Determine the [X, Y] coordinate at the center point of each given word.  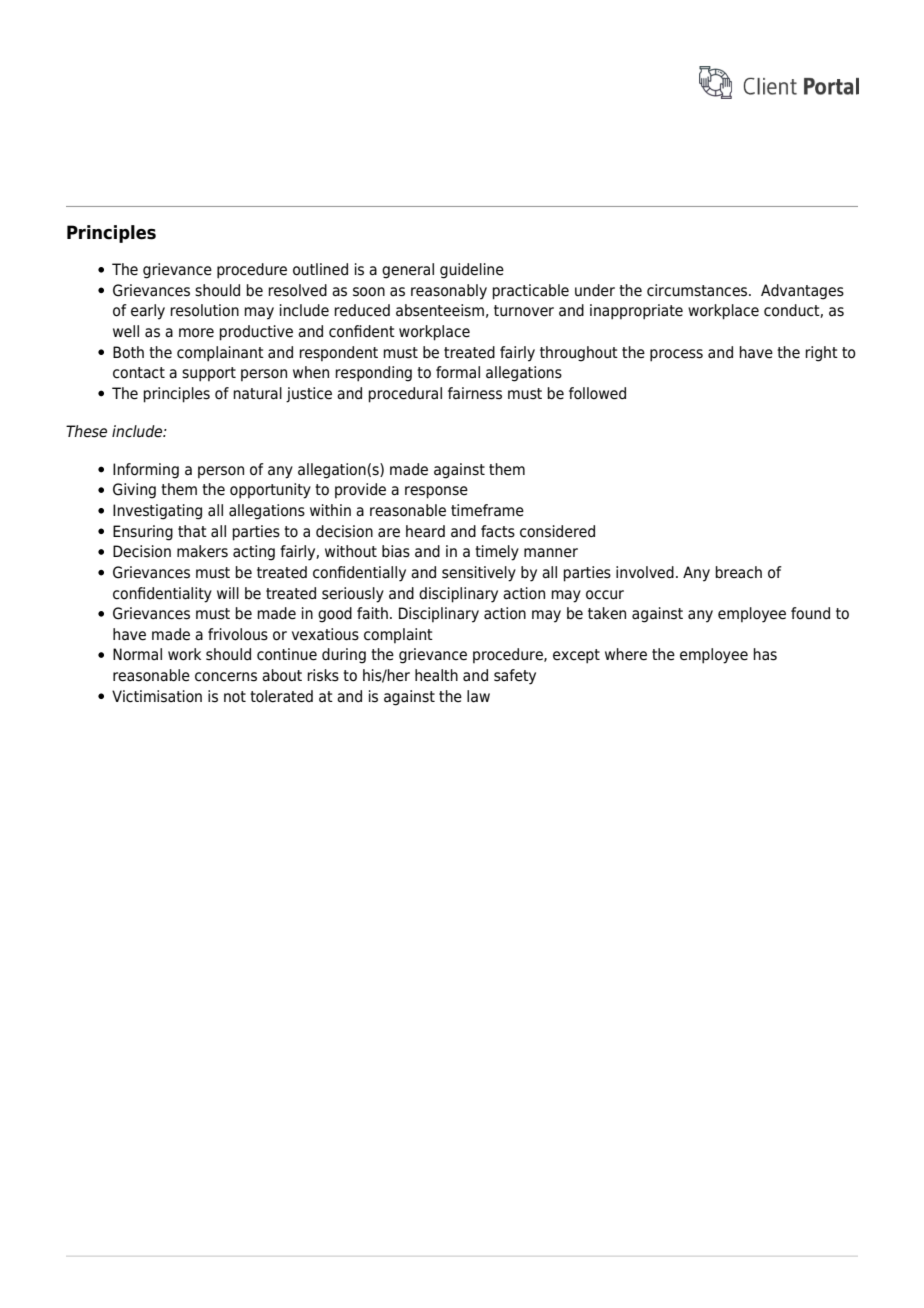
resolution [204, 310]
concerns [226, 677]
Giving [134, 491]
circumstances [698, 290]
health [436, 675]
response [436, 492]
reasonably [449, 292]
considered [557, 531]
